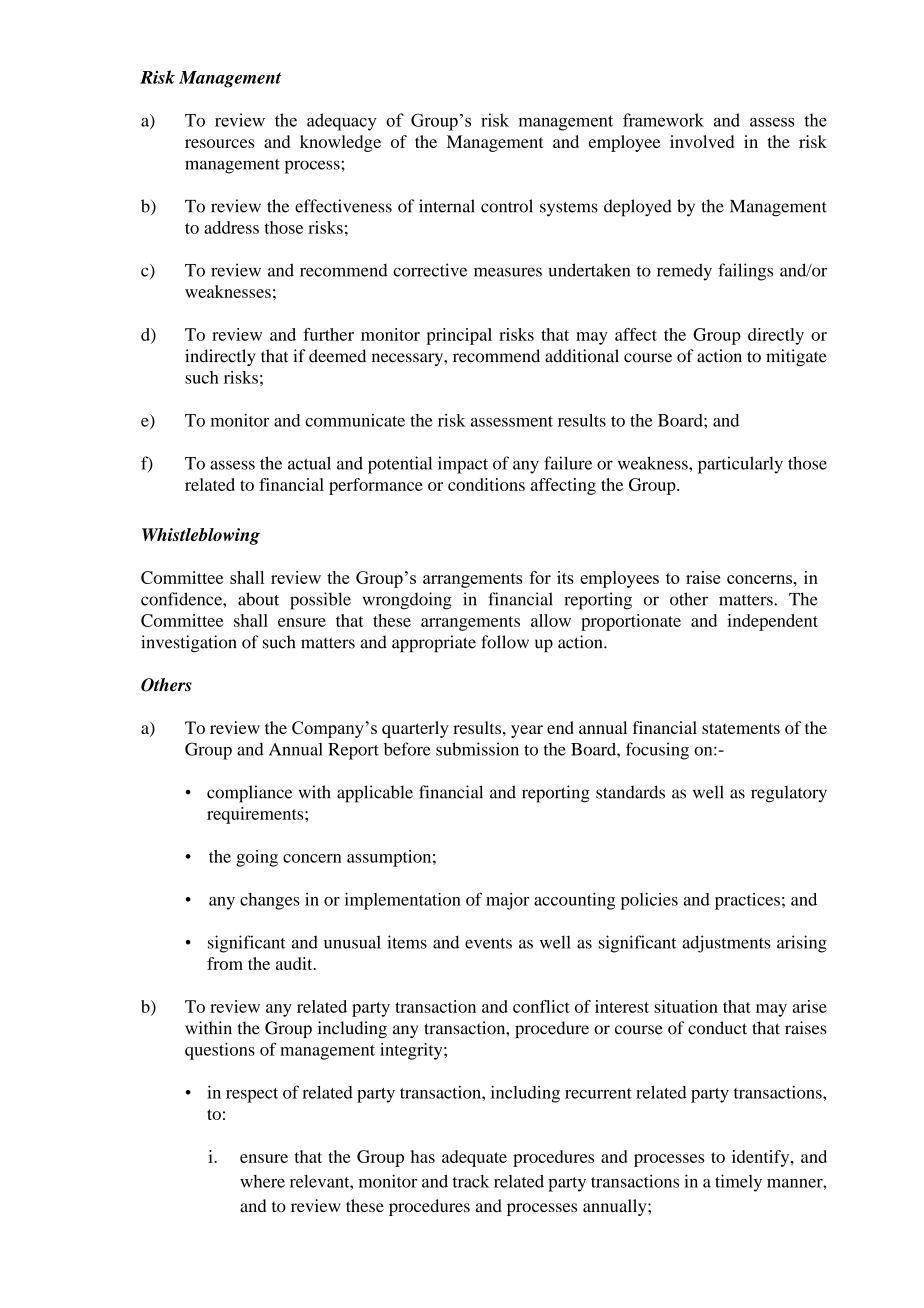  I want to click on regulatory, so click(789, 794).
